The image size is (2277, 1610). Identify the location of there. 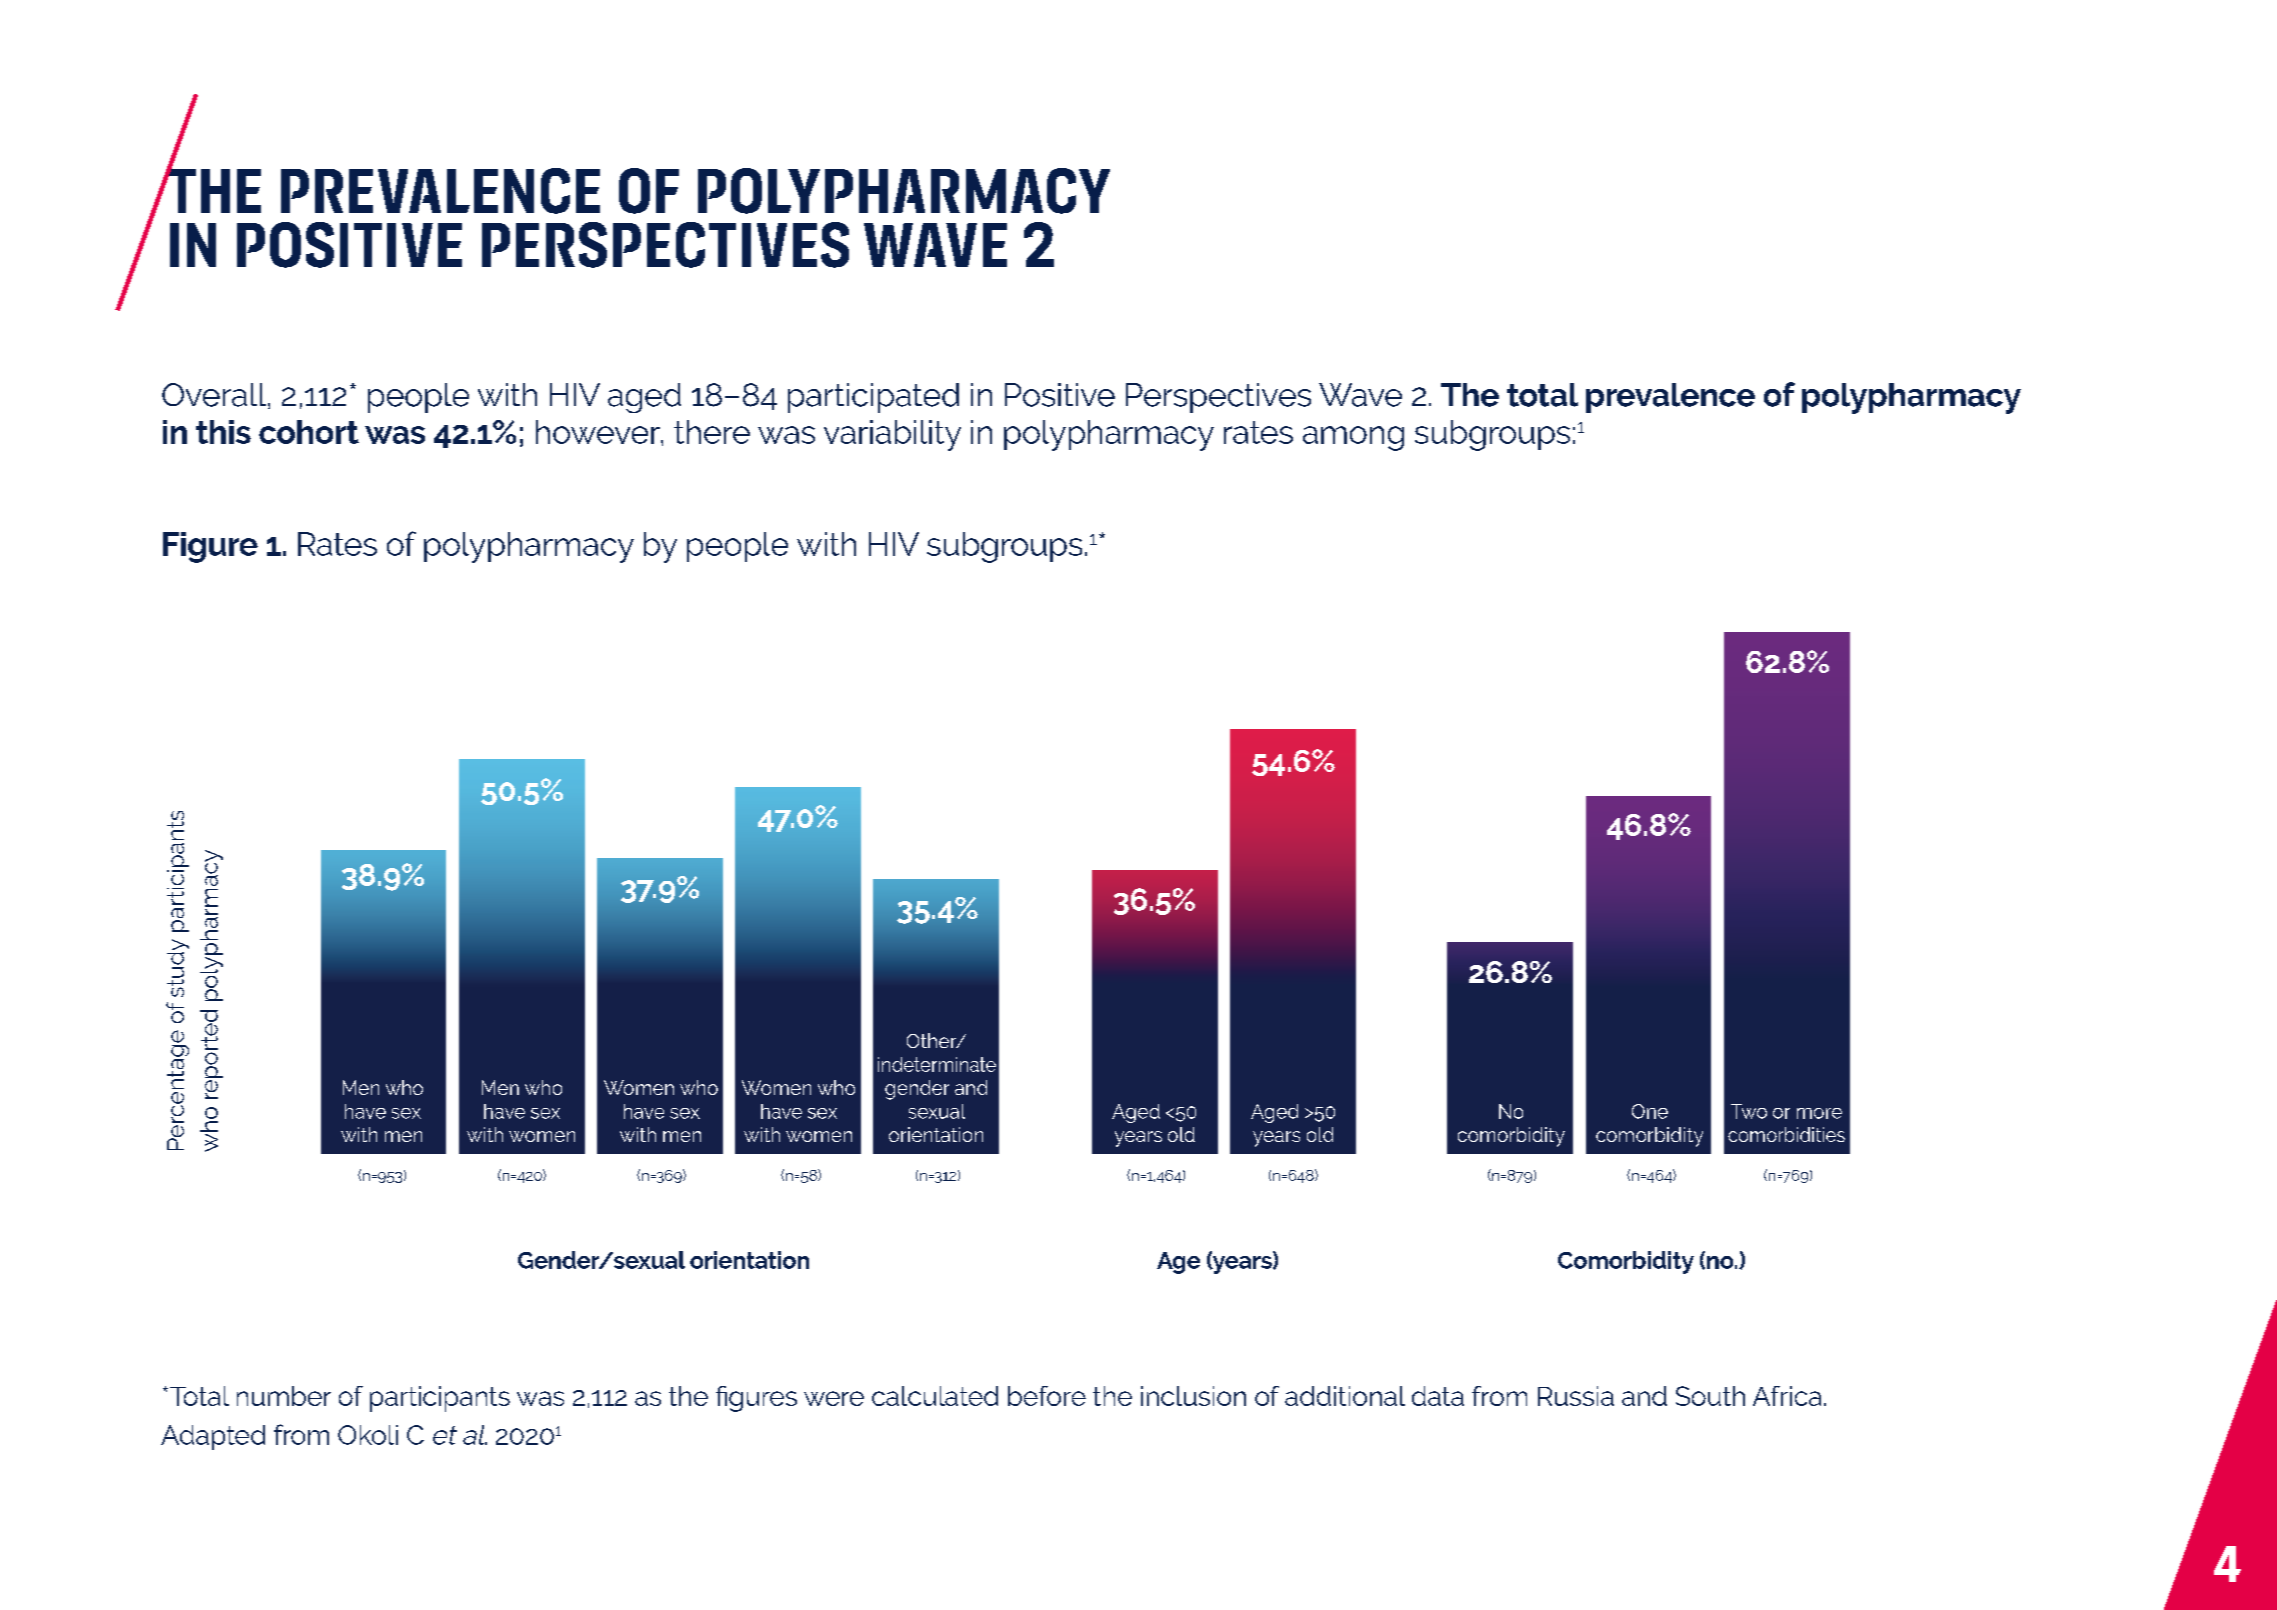
(712, 432).
